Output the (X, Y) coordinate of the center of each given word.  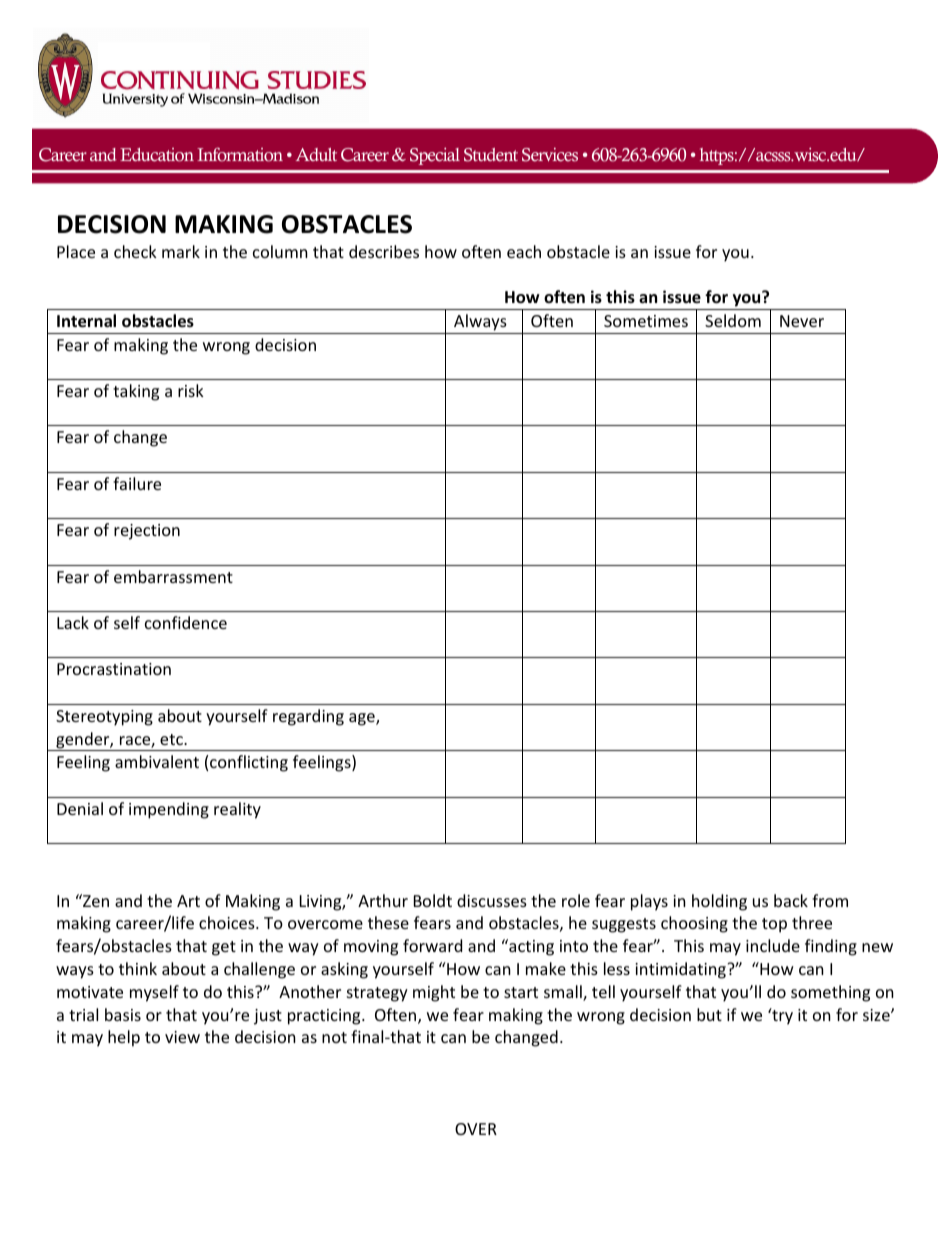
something (830, 993)
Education (157, 155)
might (434, 993)
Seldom (733, 320)
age (363, 719)
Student (491, 155)
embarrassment (173, 576)
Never (802, 321)
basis (123, 1014)
